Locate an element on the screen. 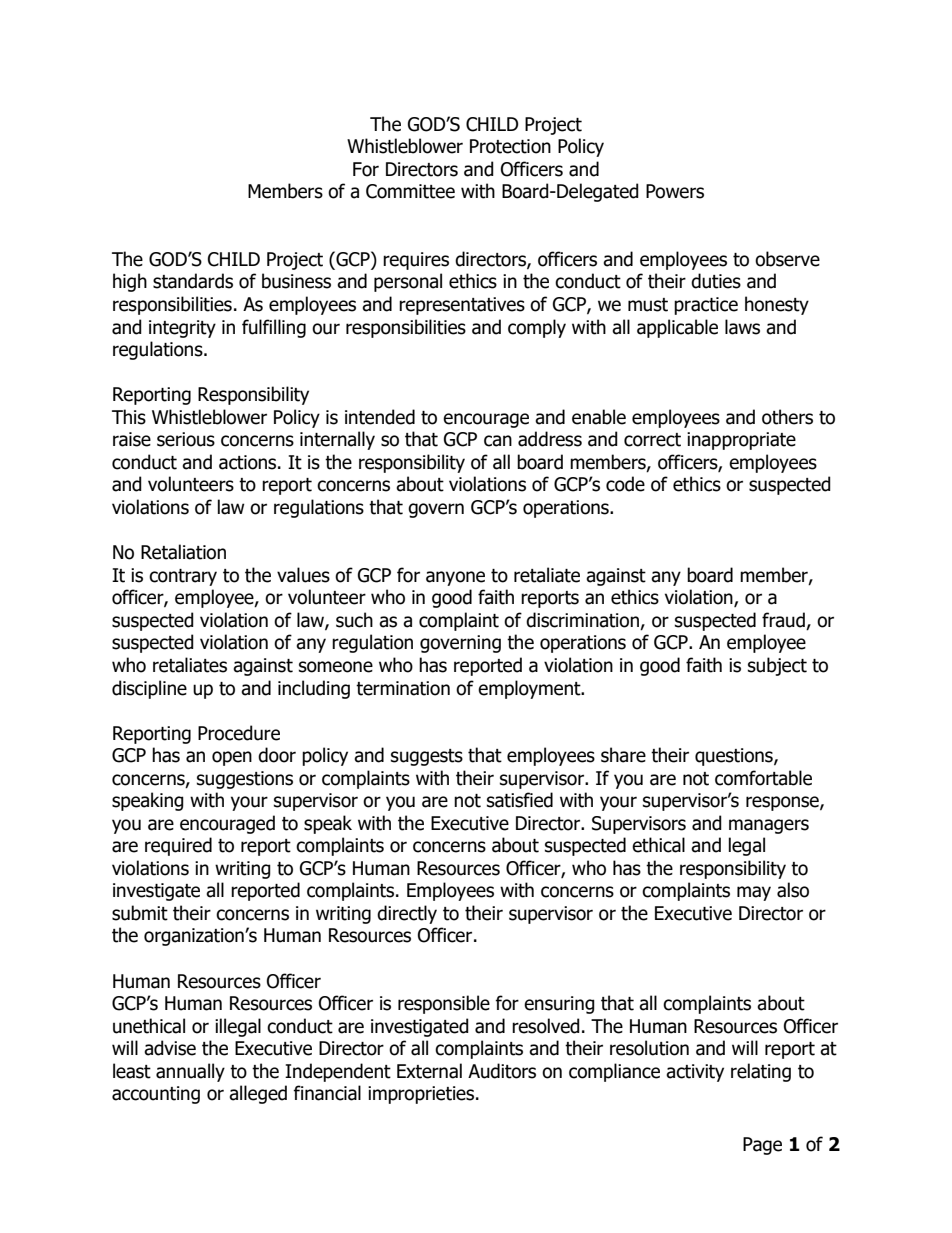 The image size is (952, 1233). alleged is located at coordinates (258, 1094).
